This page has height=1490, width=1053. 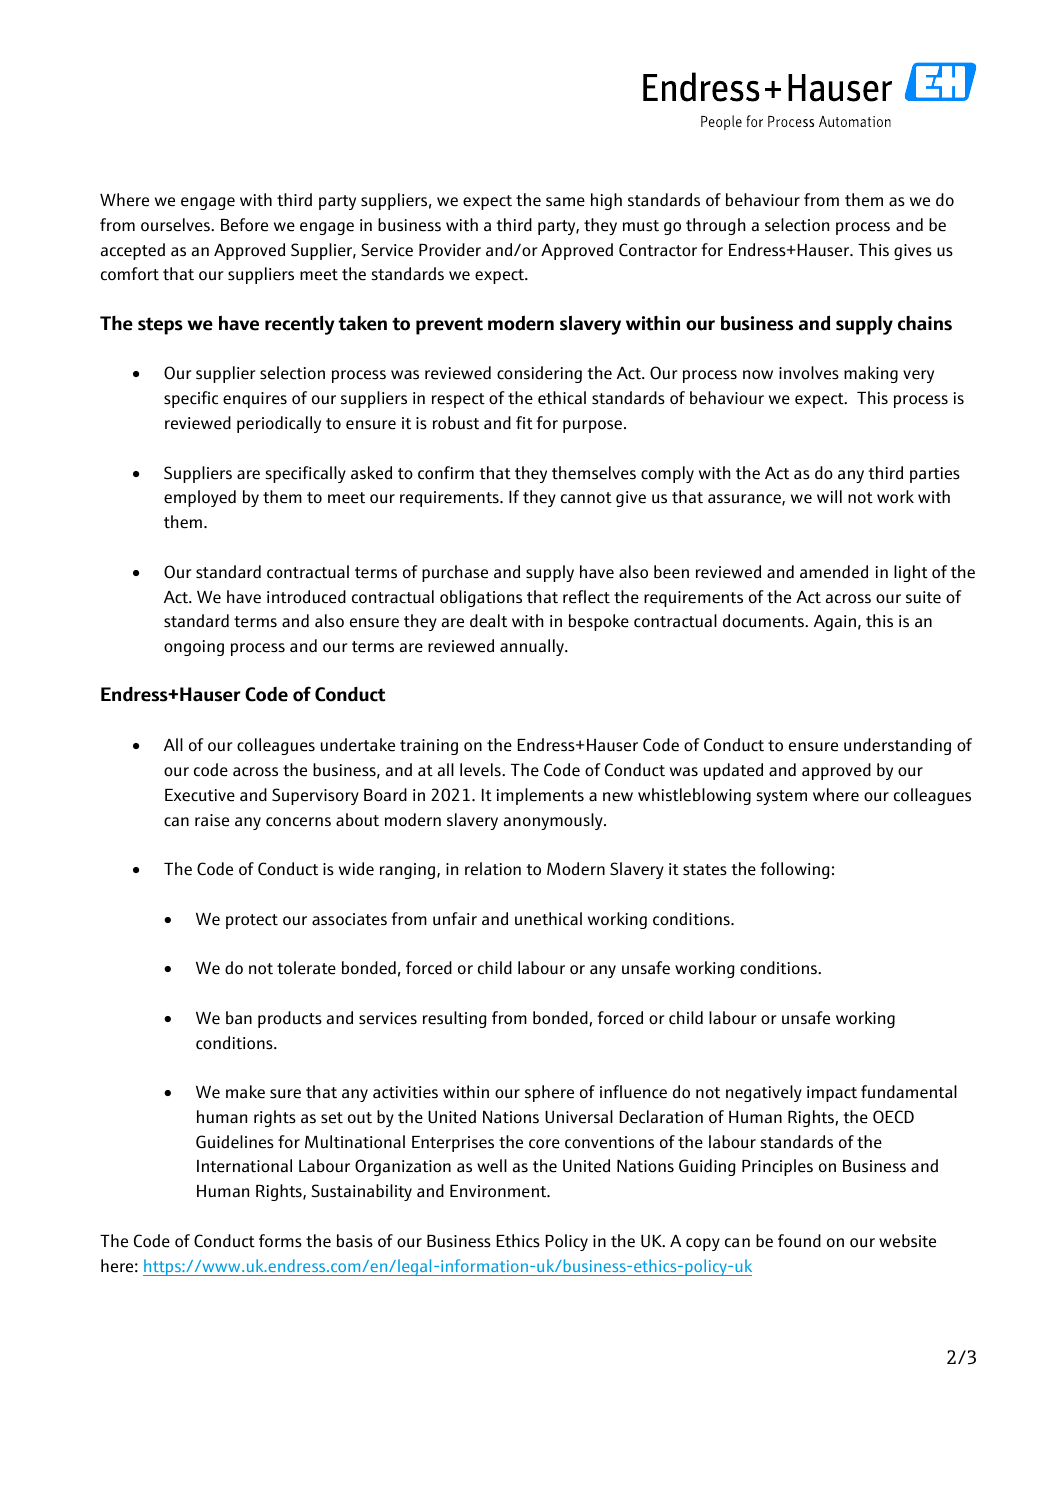 I want to click on through, so click(x=716, y=226).
